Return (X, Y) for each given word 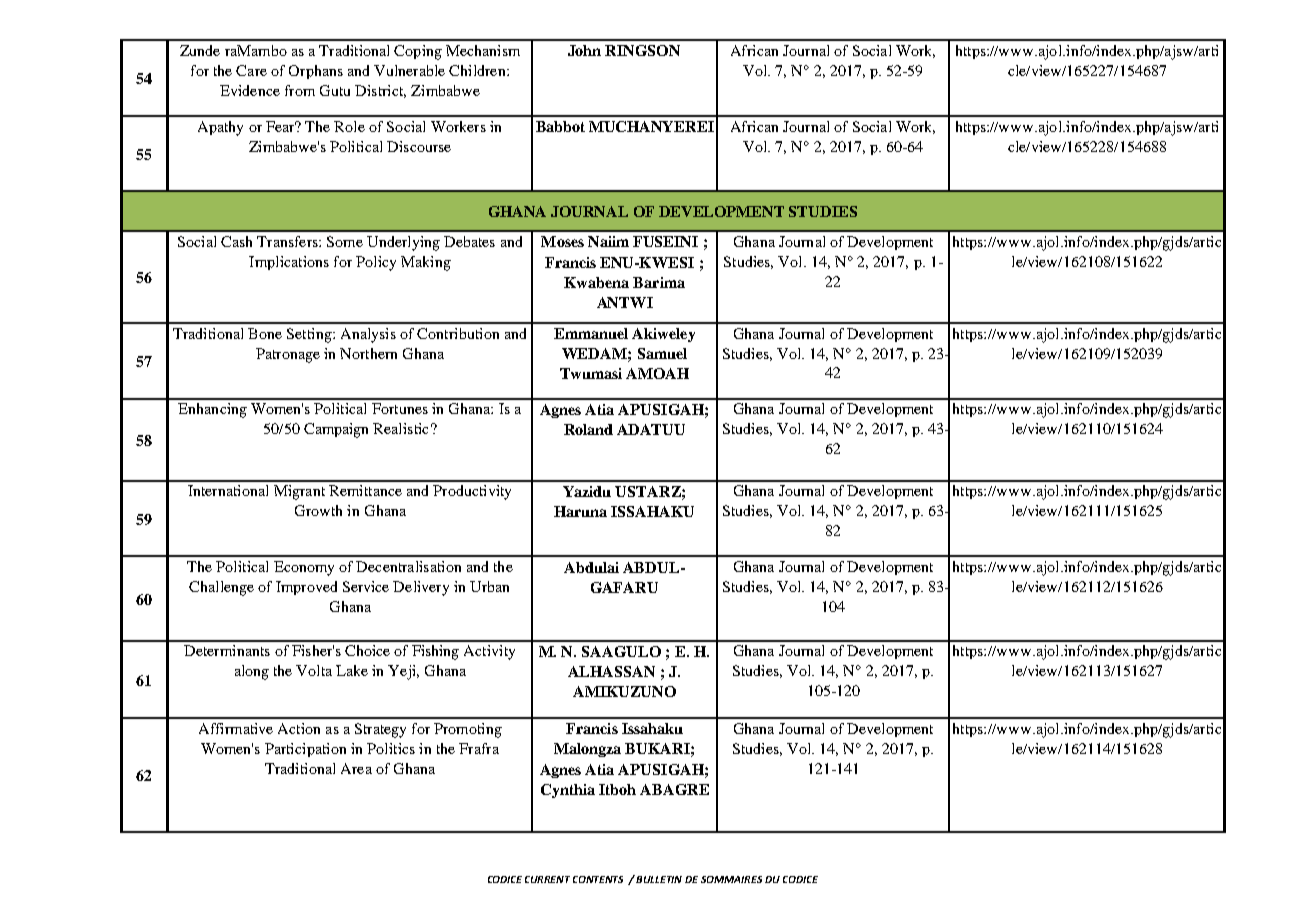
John (584, 50)
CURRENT (547, 879)
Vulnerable (409, 70)
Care (251, 70)
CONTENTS (598, 879)
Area (356, 768)
